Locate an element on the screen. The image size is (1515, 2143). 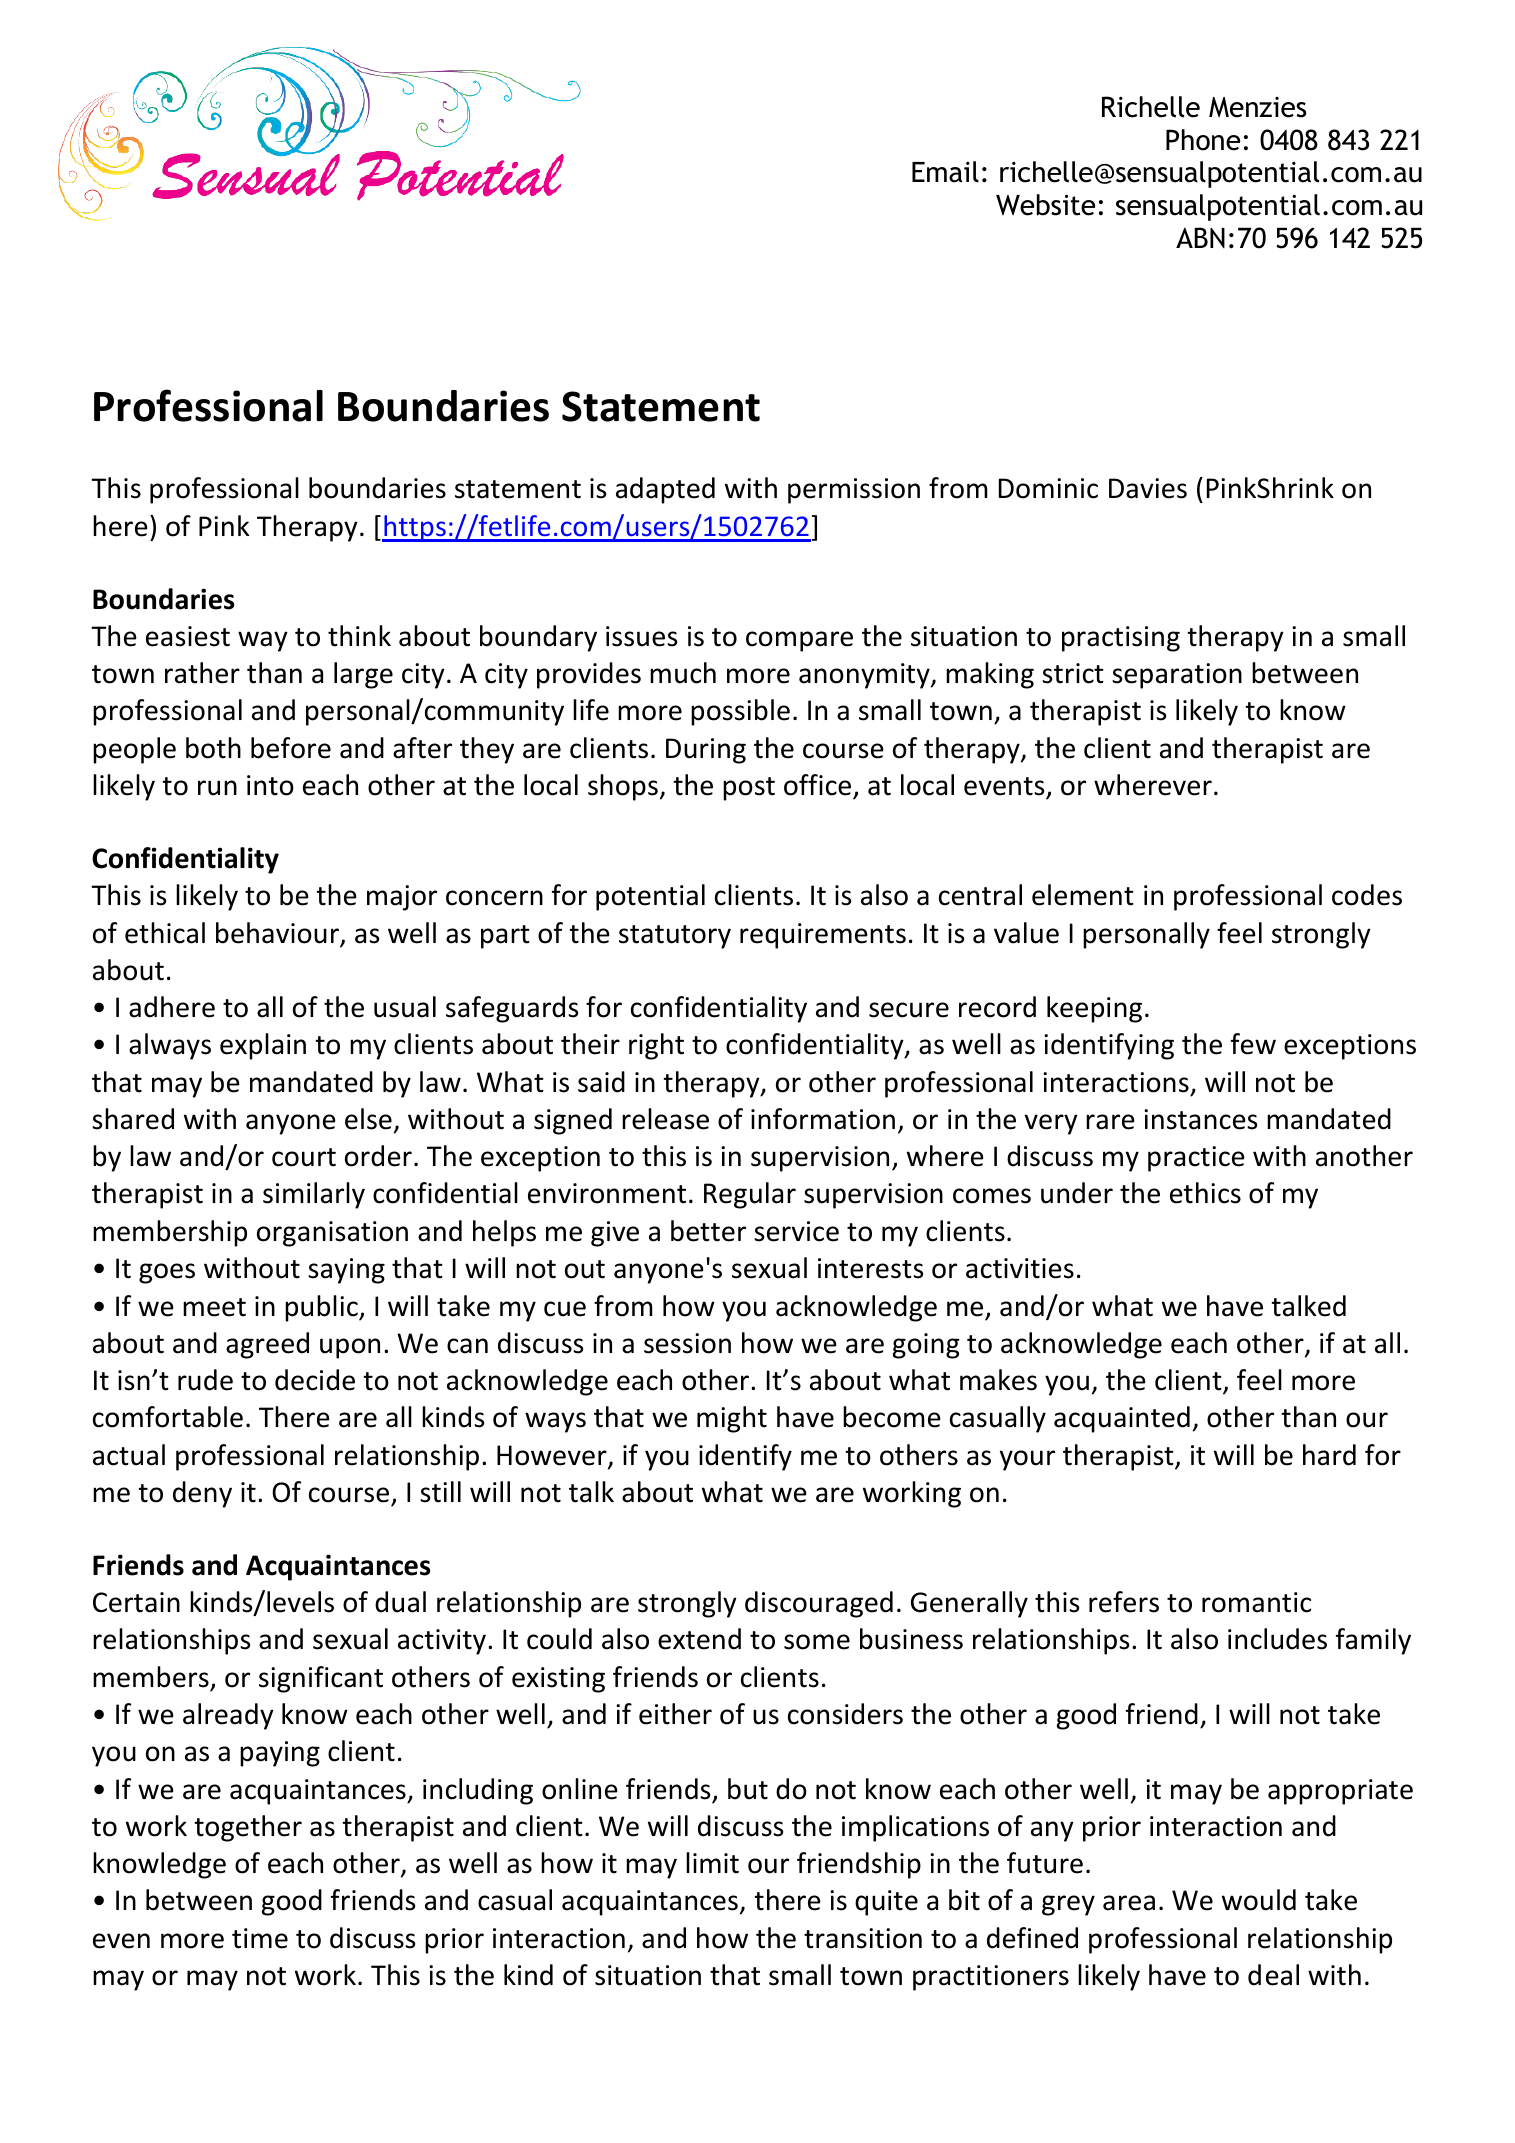
Email is located at coordinates (945, 172).
